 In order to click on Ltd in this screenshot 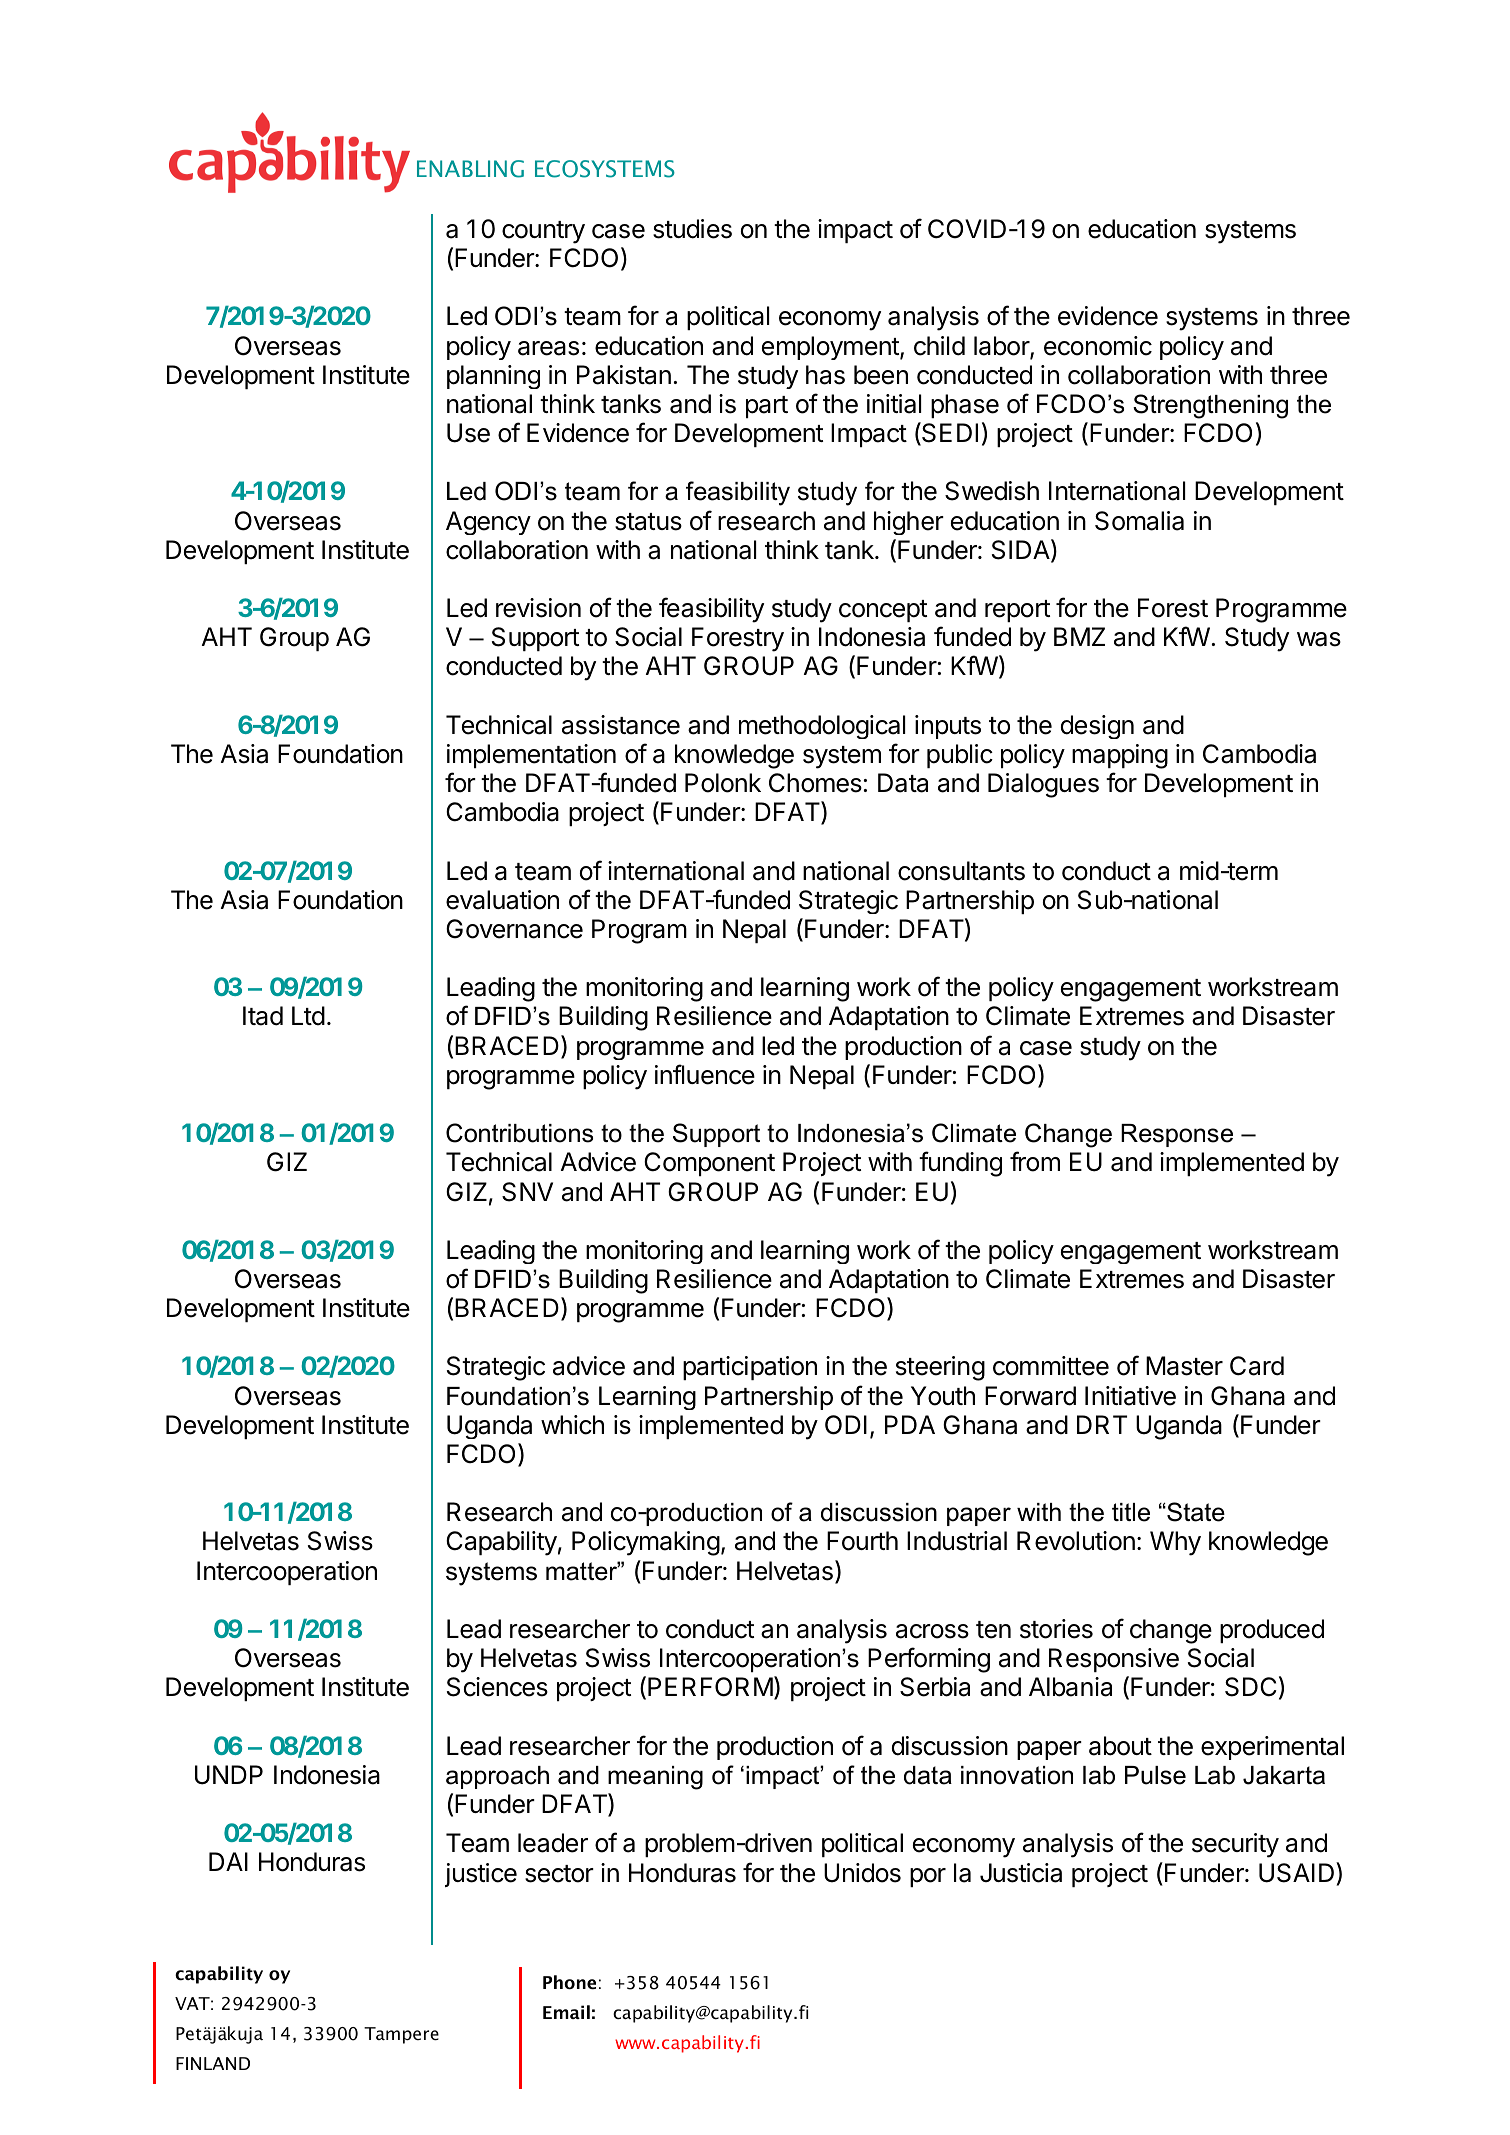, I will do `click(308, 1016)`.
